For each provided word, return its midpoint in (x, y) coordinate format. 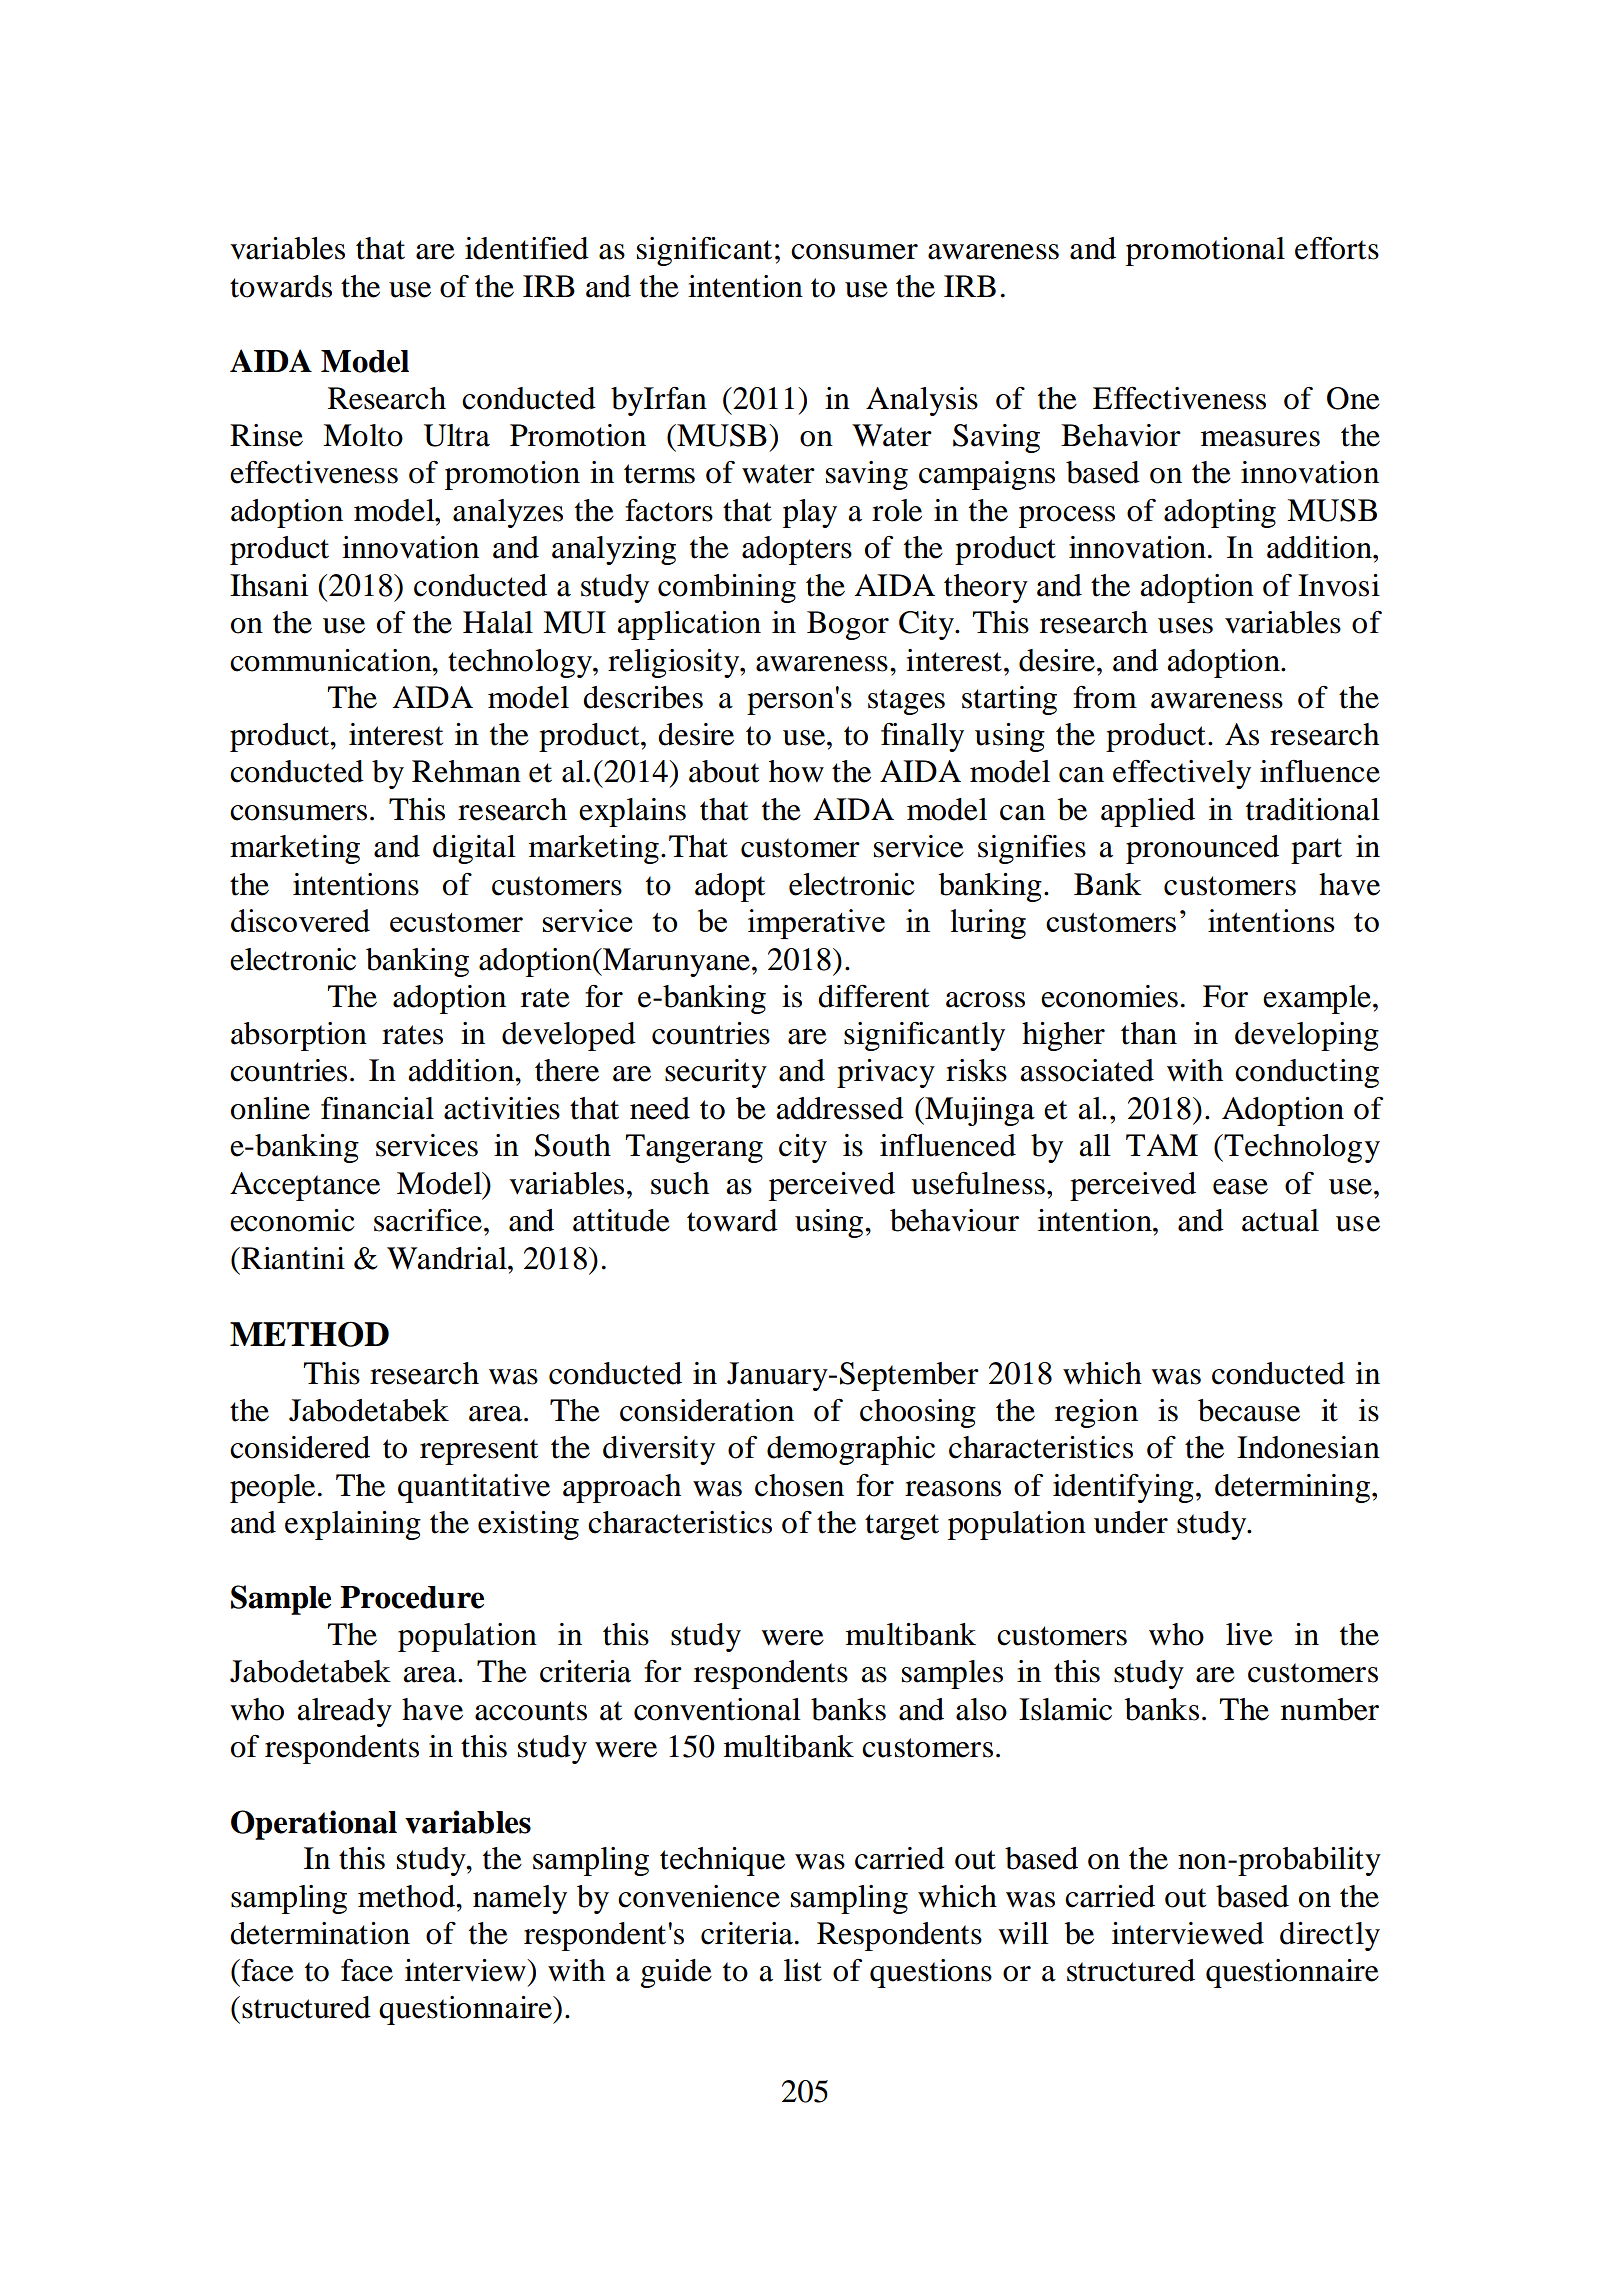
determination (320, 1933)
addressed (840, 1108)
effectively (1182, 774)
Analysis (922, 401)
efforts (1337, 248)
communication (332, 660)
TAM (1162, 1145)
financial (377, 1108)
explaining (353, 1525)
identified (527, 248)
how (796, 771)
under (1131, 1522)
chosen (799, 1485)
